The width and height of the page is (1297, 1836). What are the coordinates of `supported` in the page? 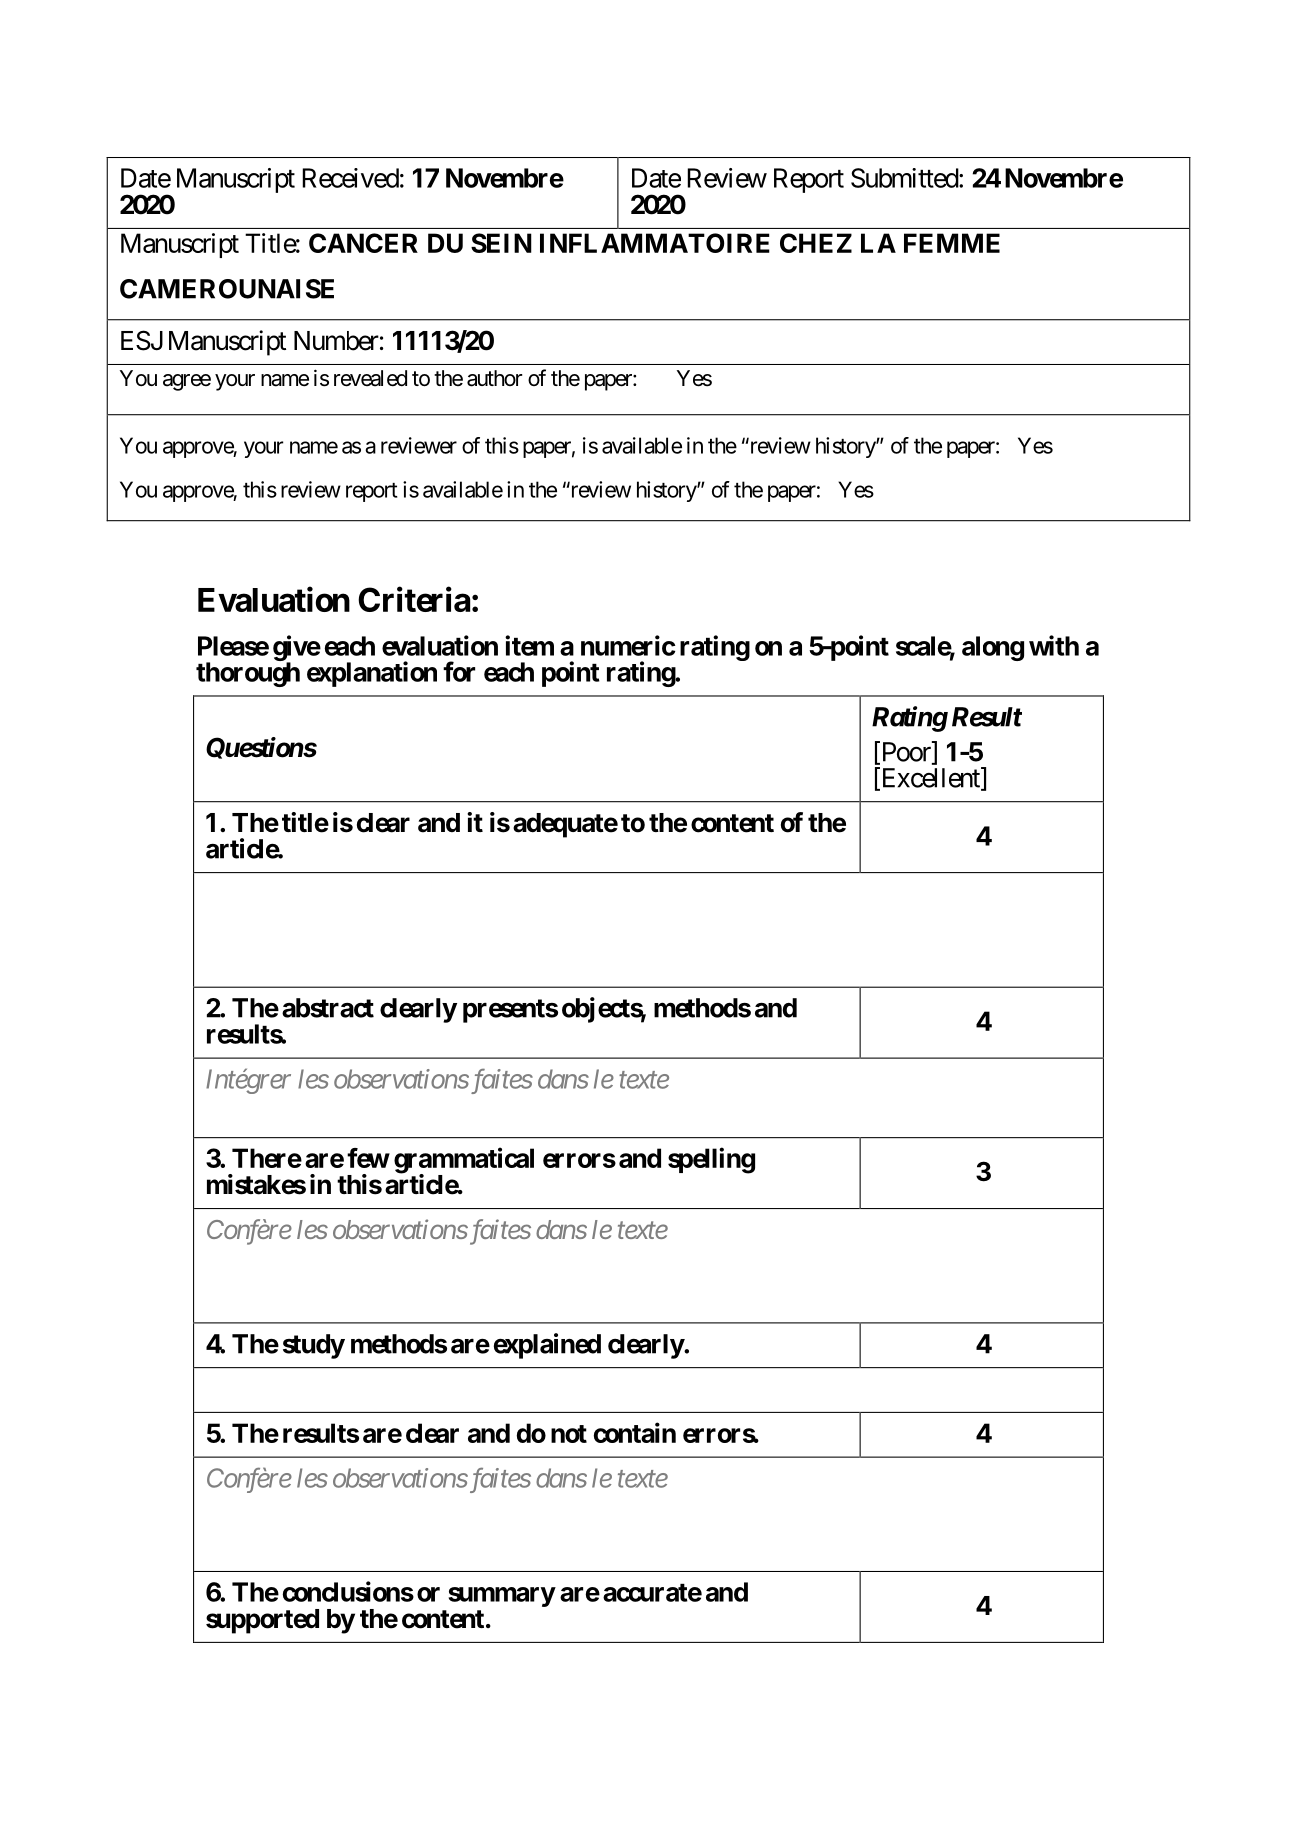 It's located at (262, 1621).
